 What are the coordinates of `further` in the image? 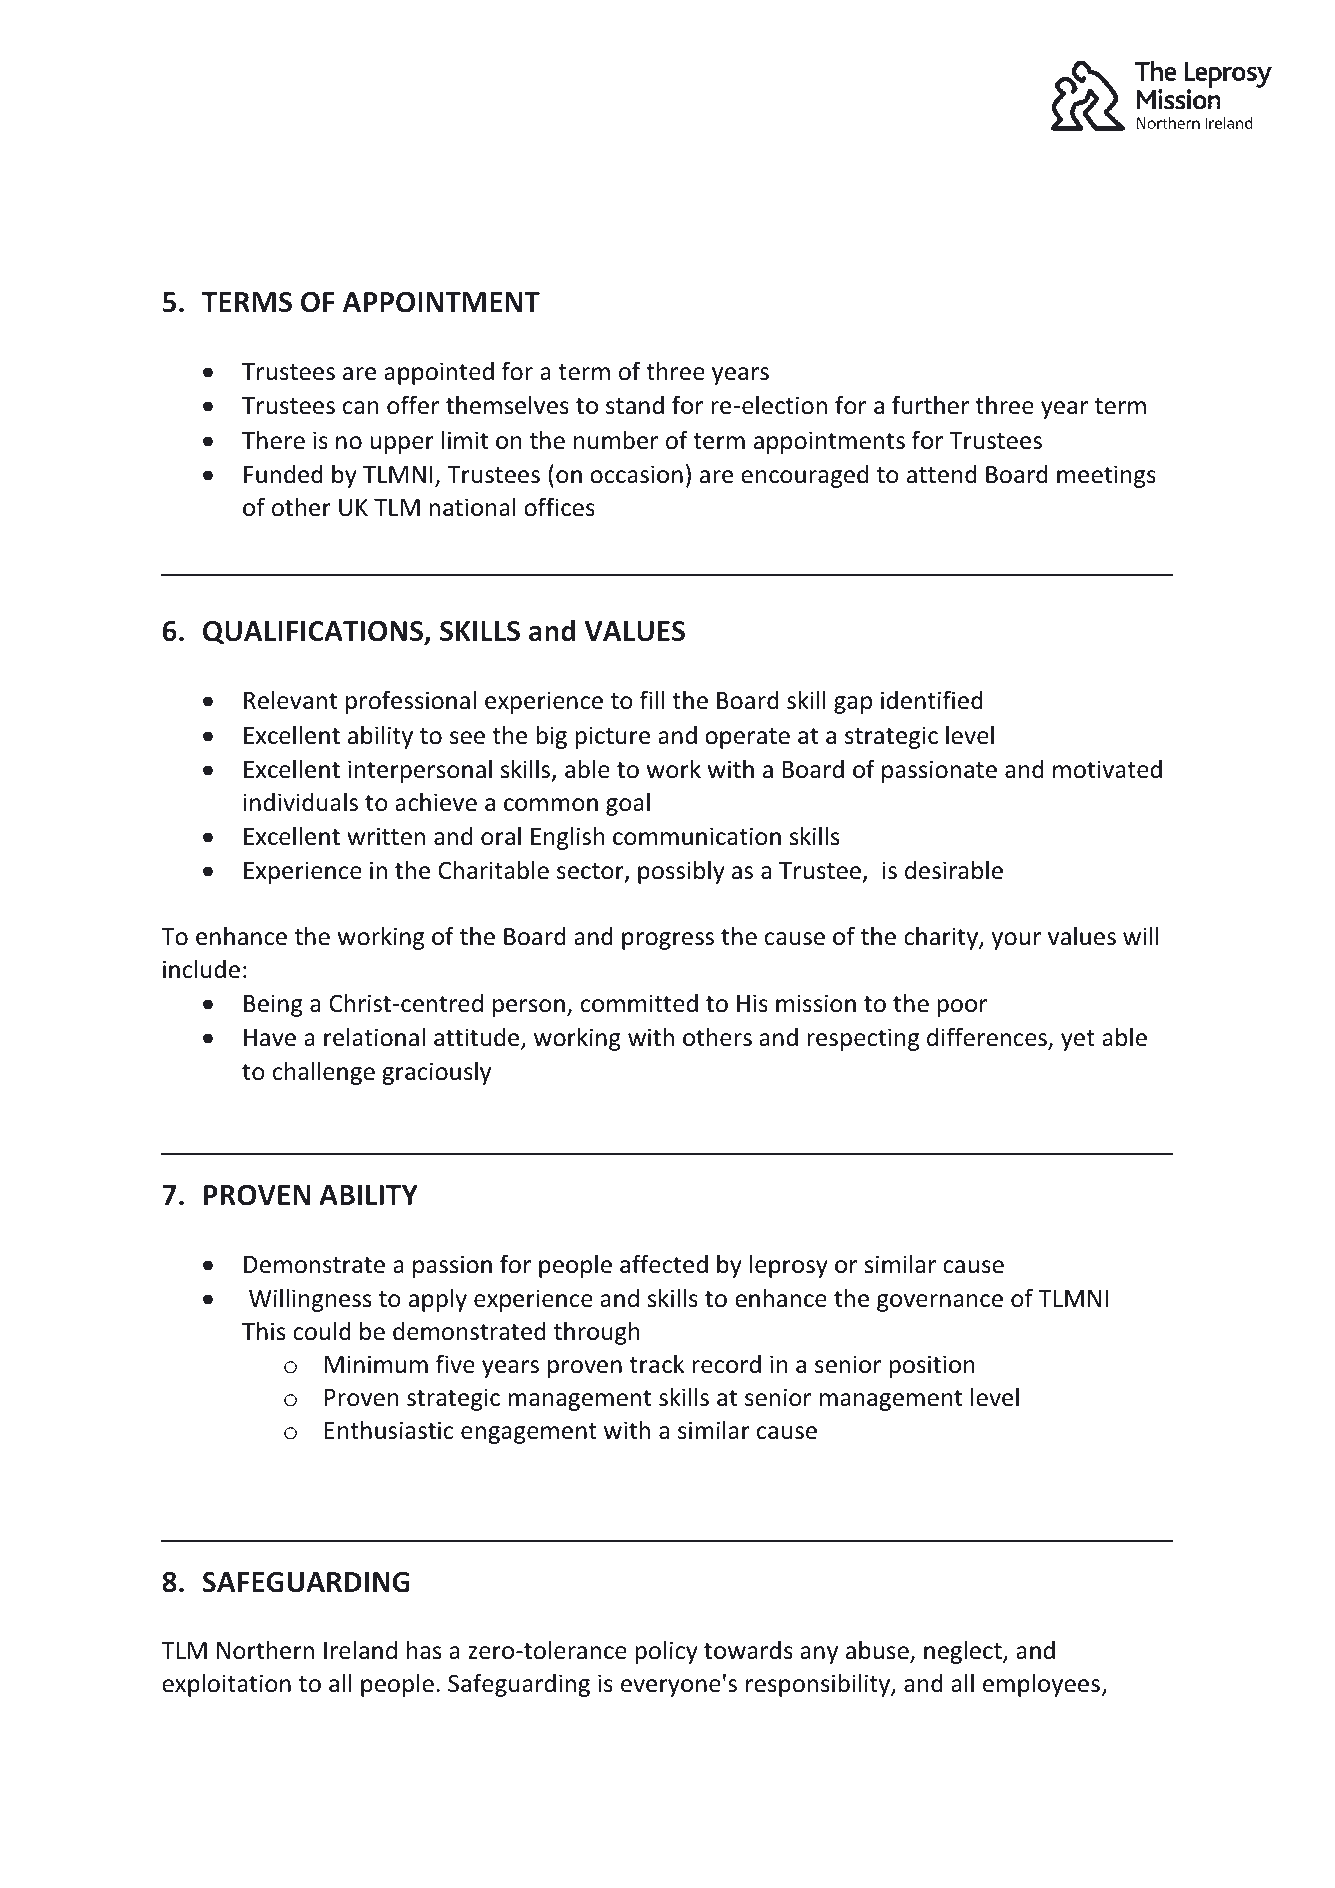 It's located at (930, 405).
